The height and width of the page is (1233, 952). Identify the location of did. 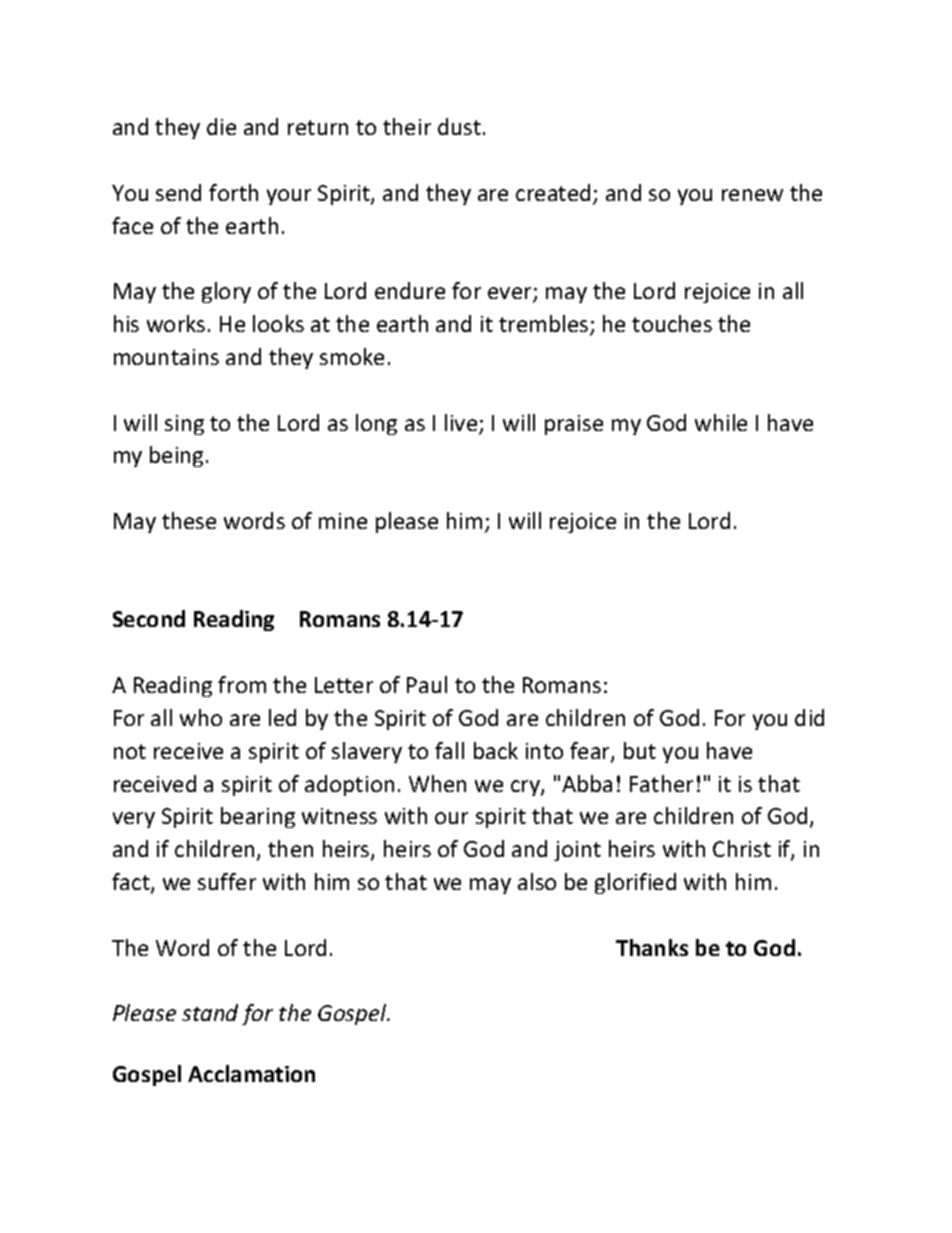
(809, 717).
